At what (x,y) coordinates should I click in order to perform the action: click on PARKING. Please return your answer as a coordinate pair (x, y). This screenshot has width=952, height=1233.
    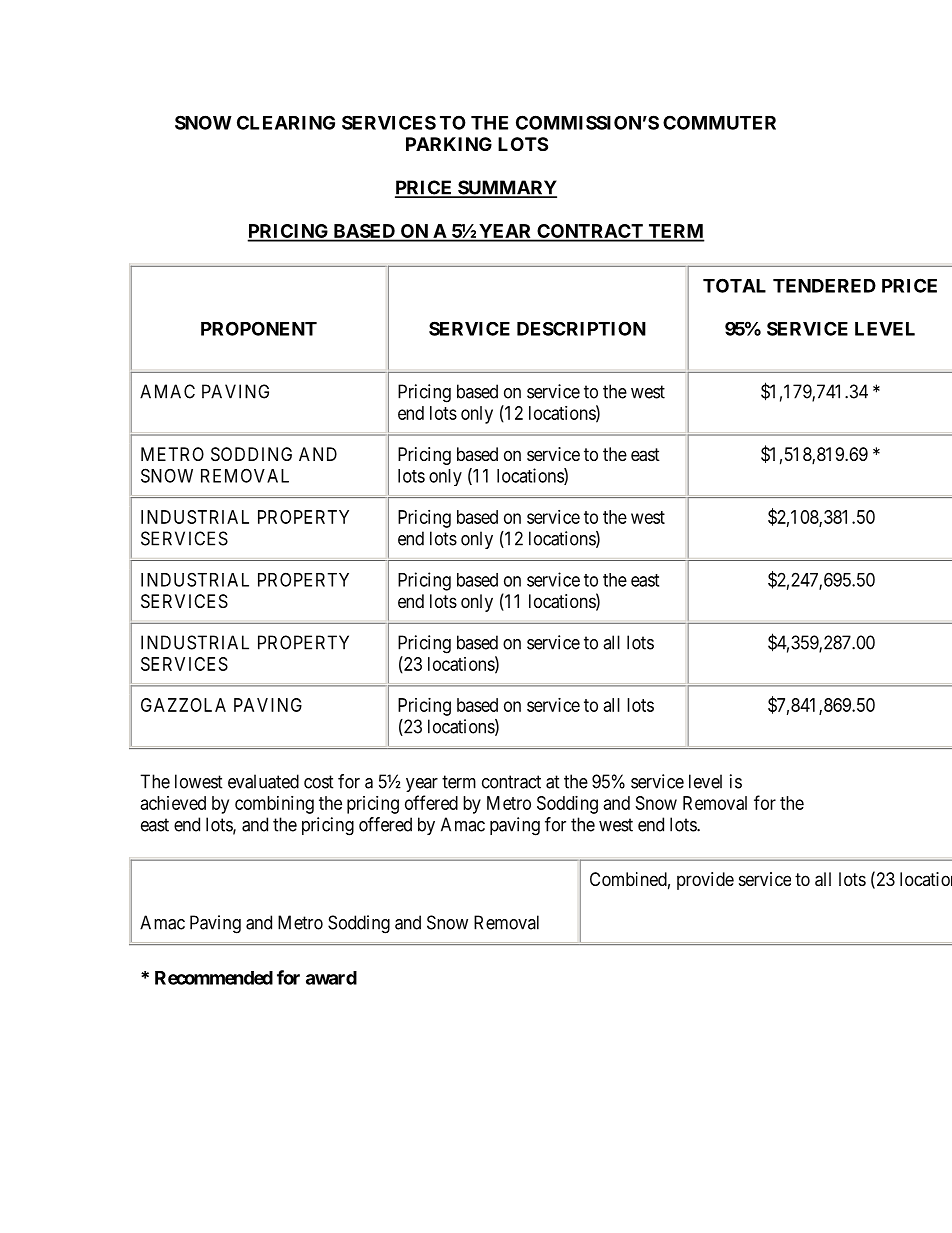
    Looking at the image, I should click on (449, 144).
